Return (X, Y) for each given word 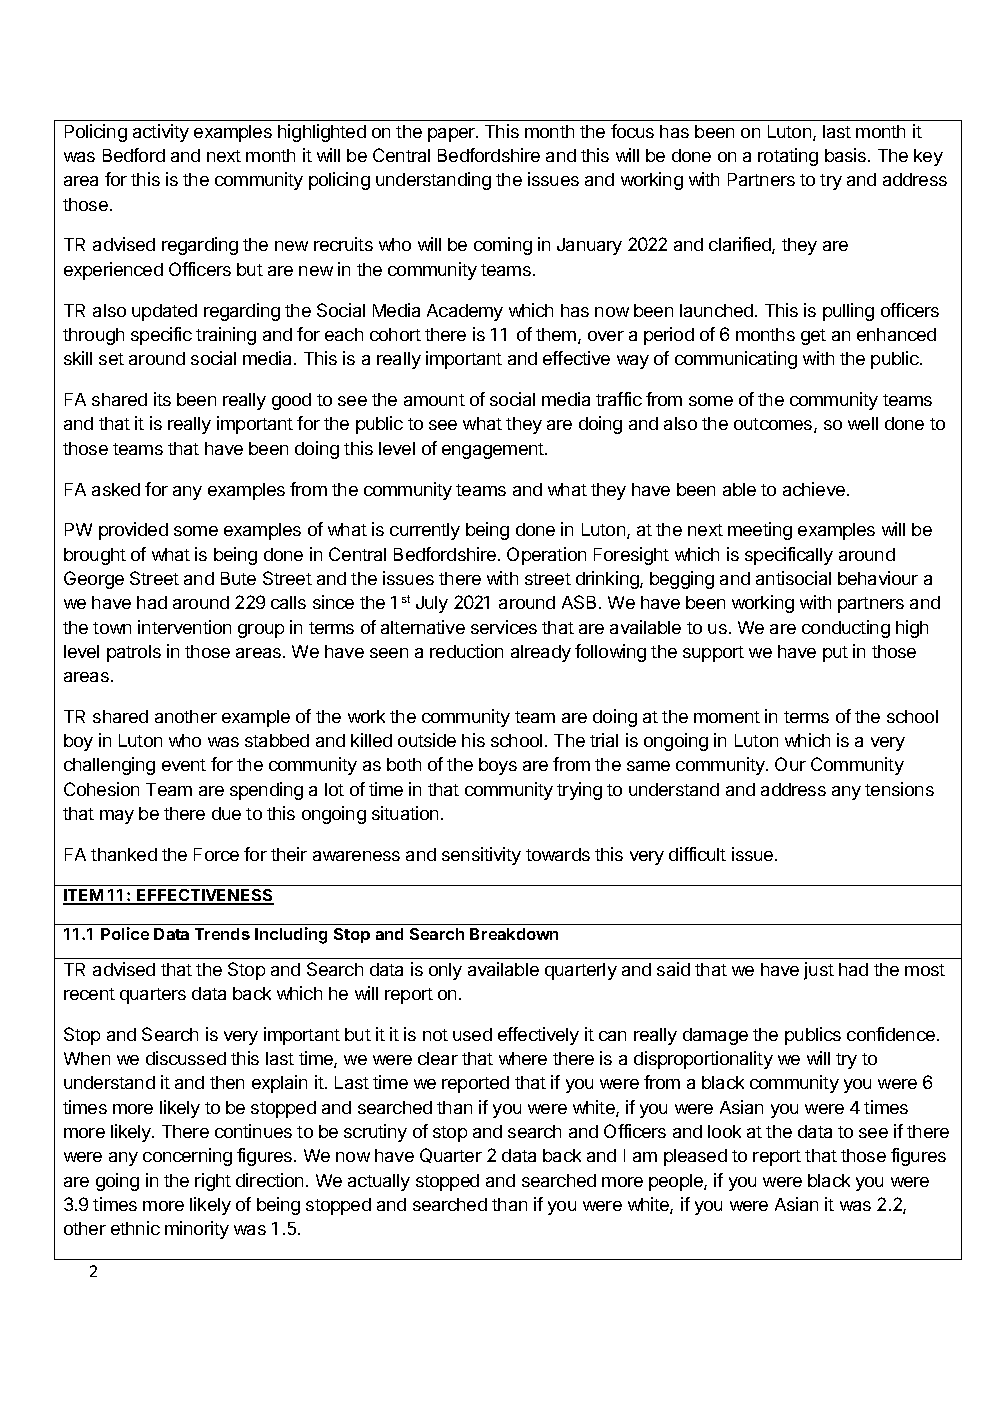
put (835, 654)
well (863, 423)
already (541, 653)
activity (161, 133)
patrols (134, 653)
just (819, 971)
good (291, 401)
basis (847, 155)
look (724, 1131)
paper (452, 135)
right (213, 1182)
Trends (222, 934)
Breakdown (514, 934)
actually (379, 1182)
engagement (494, 451)
